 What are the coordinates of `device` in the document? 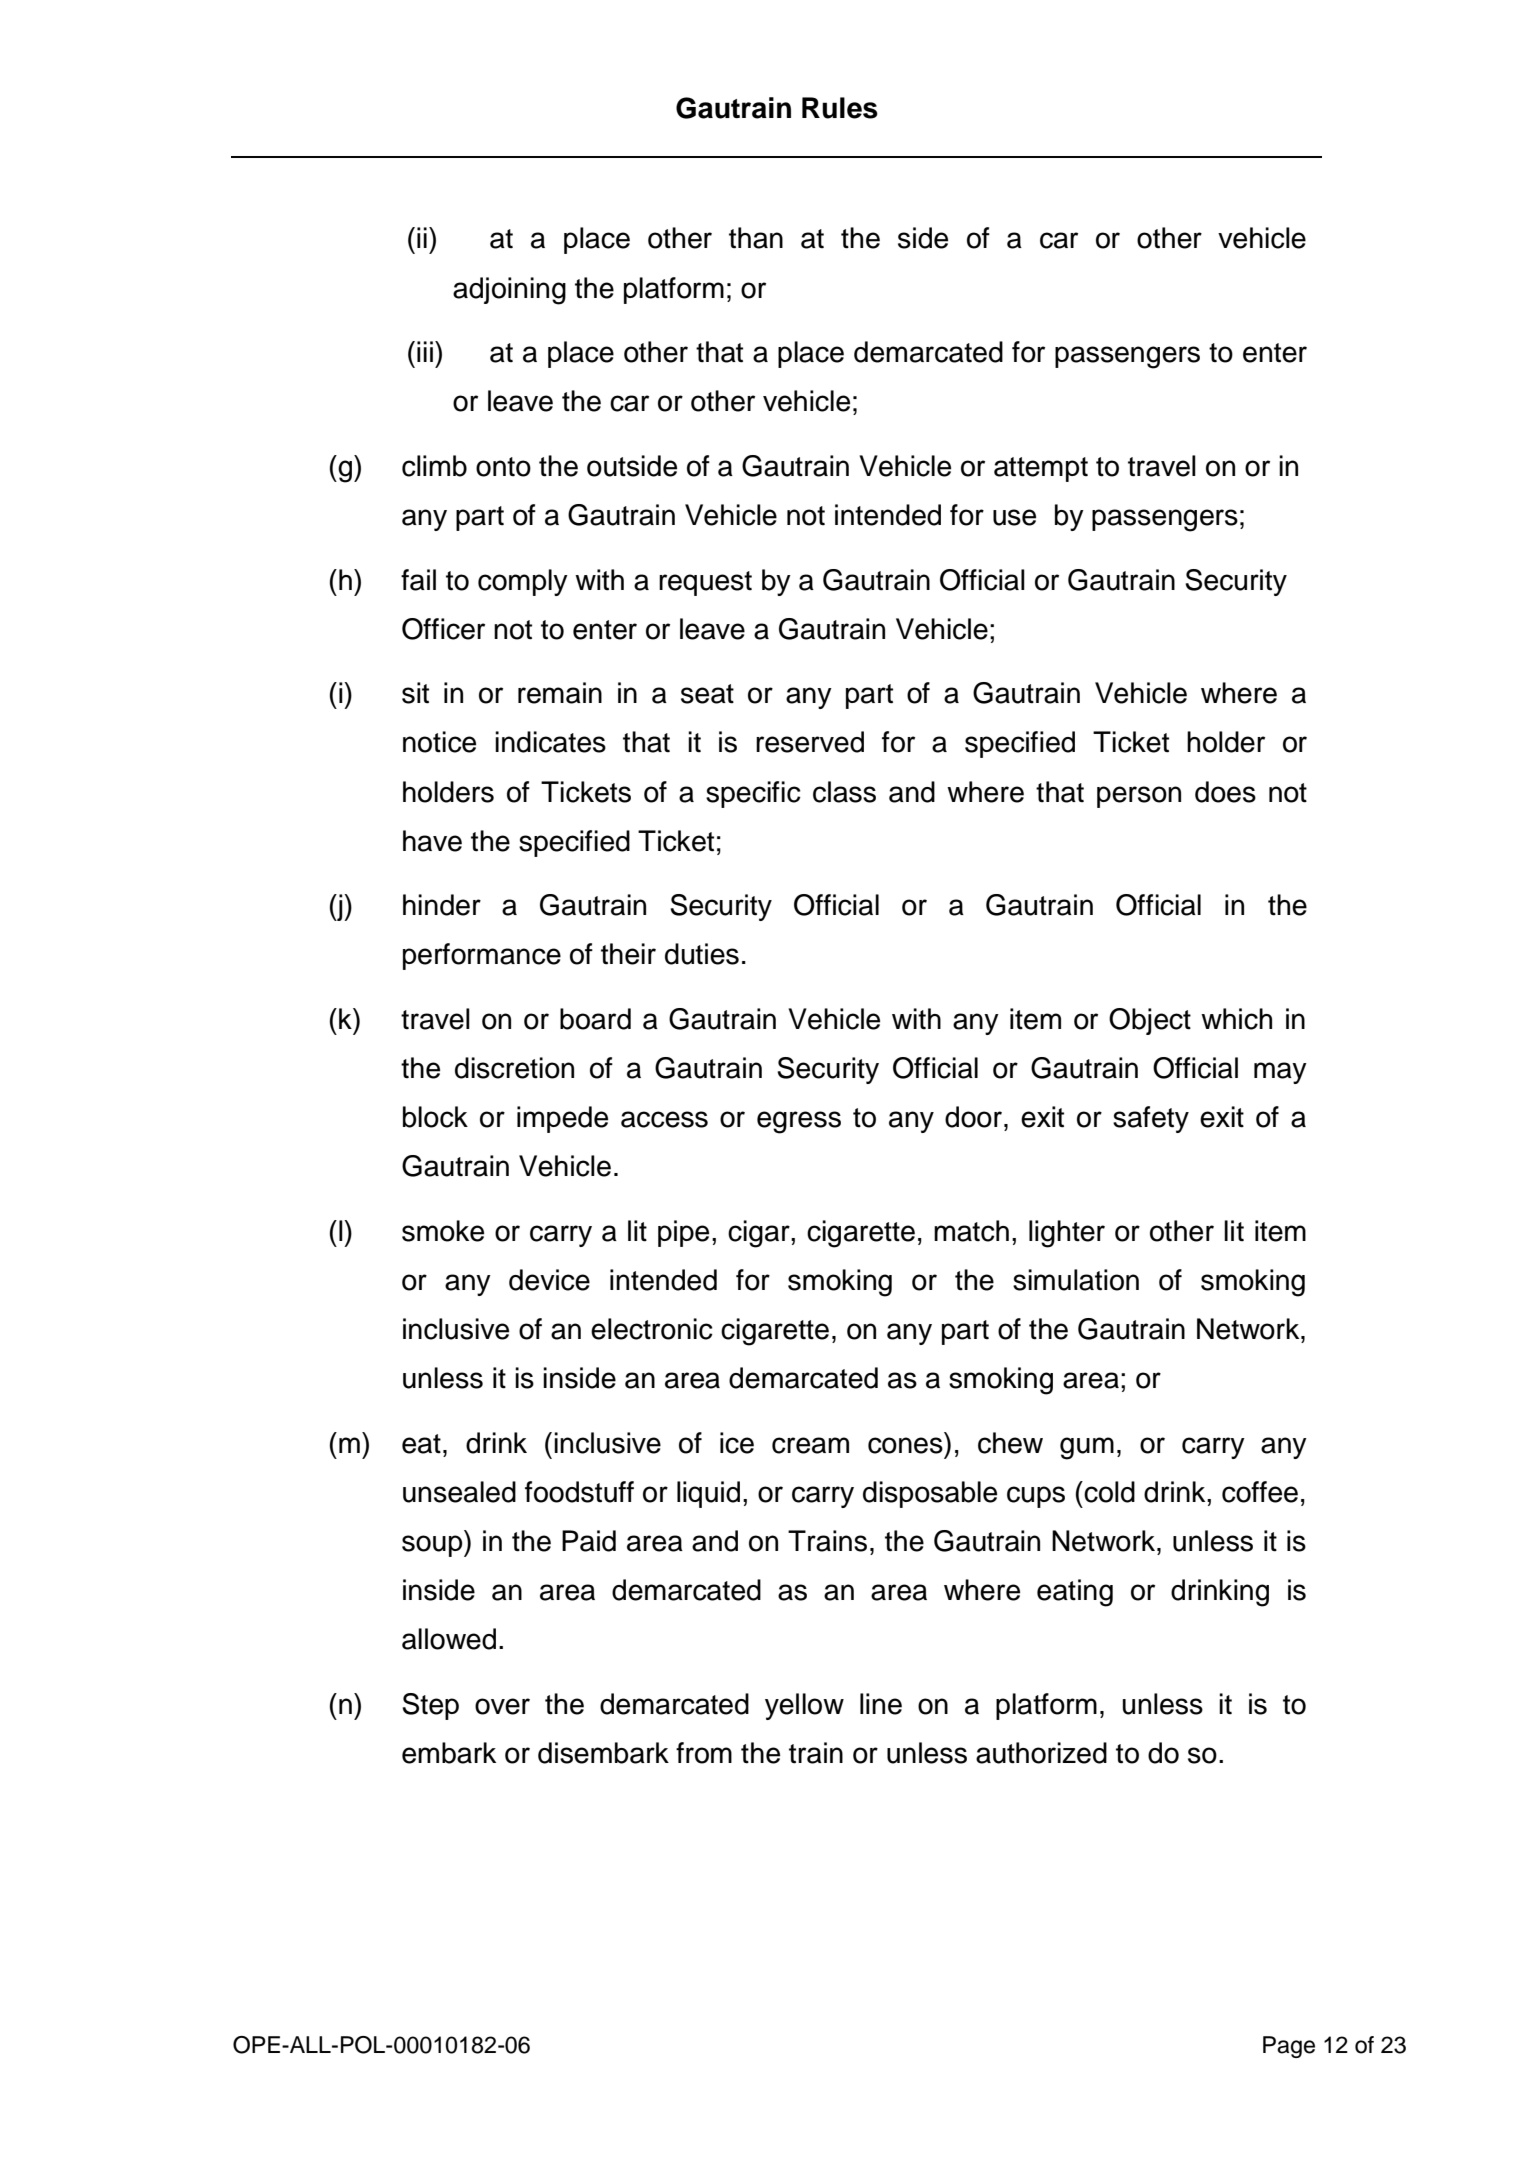 It's located at (549, 1280).
